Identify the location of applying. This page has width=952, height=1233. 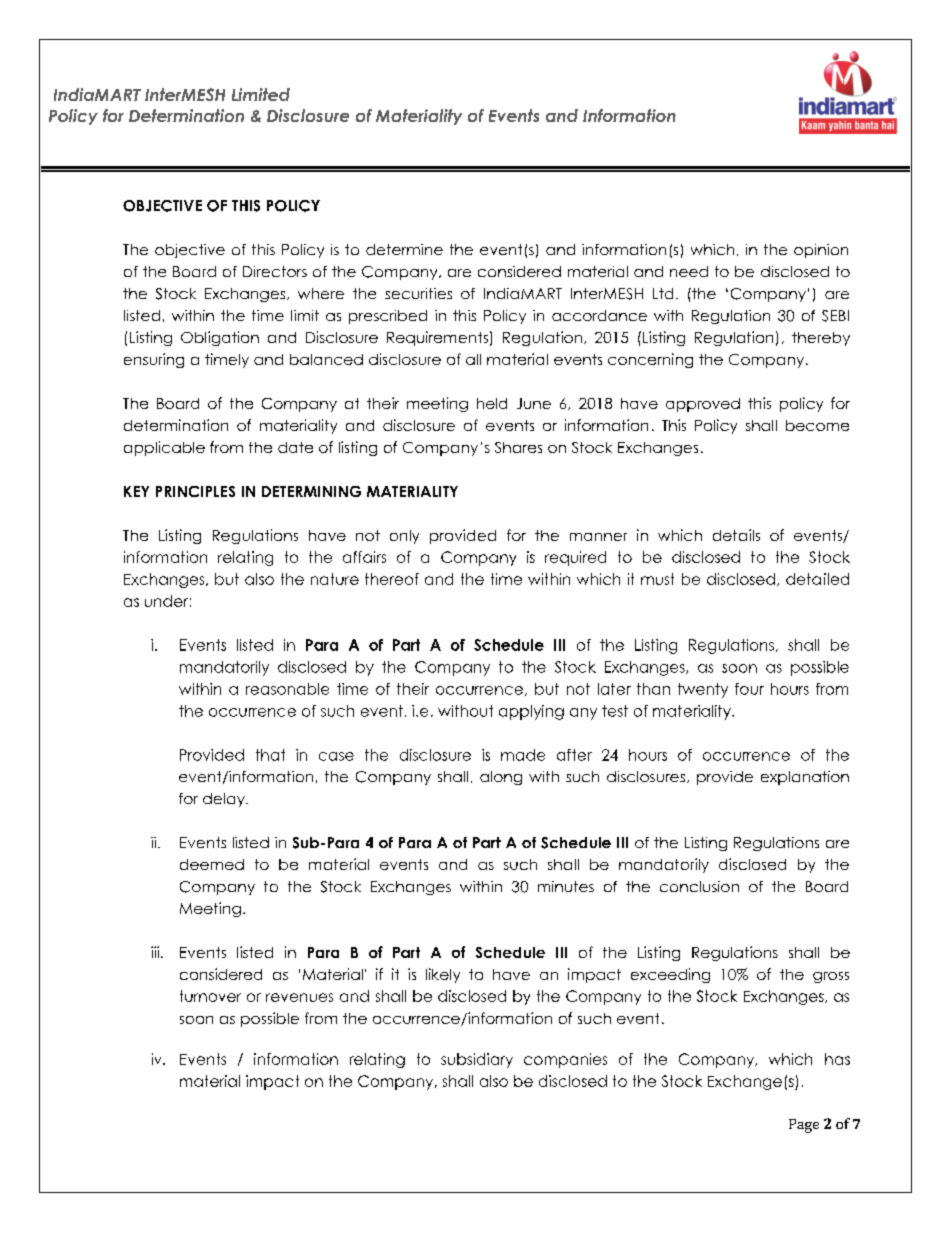
(531, 712).
